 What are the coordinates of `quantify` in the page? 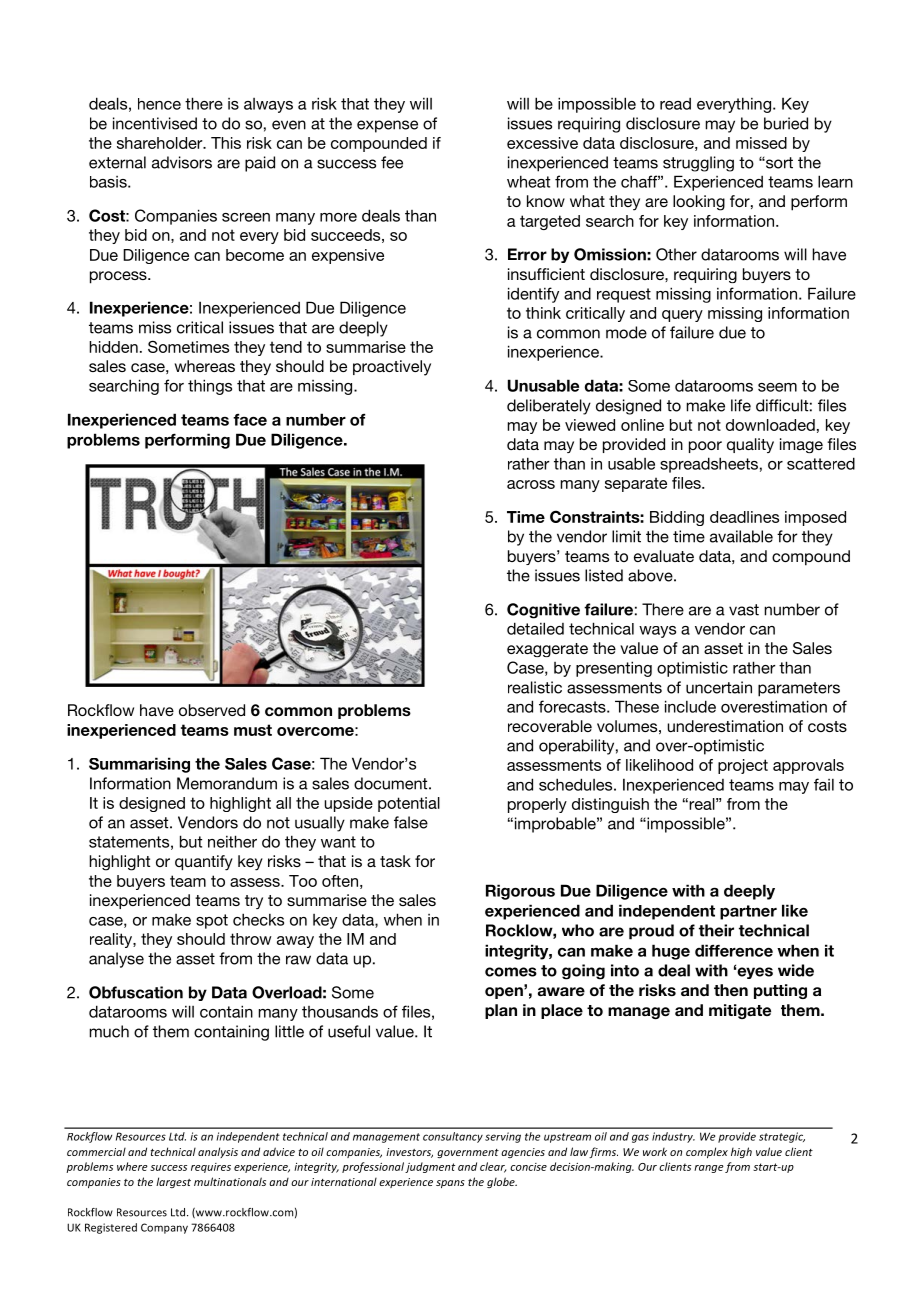 It's located at (204, 863).
